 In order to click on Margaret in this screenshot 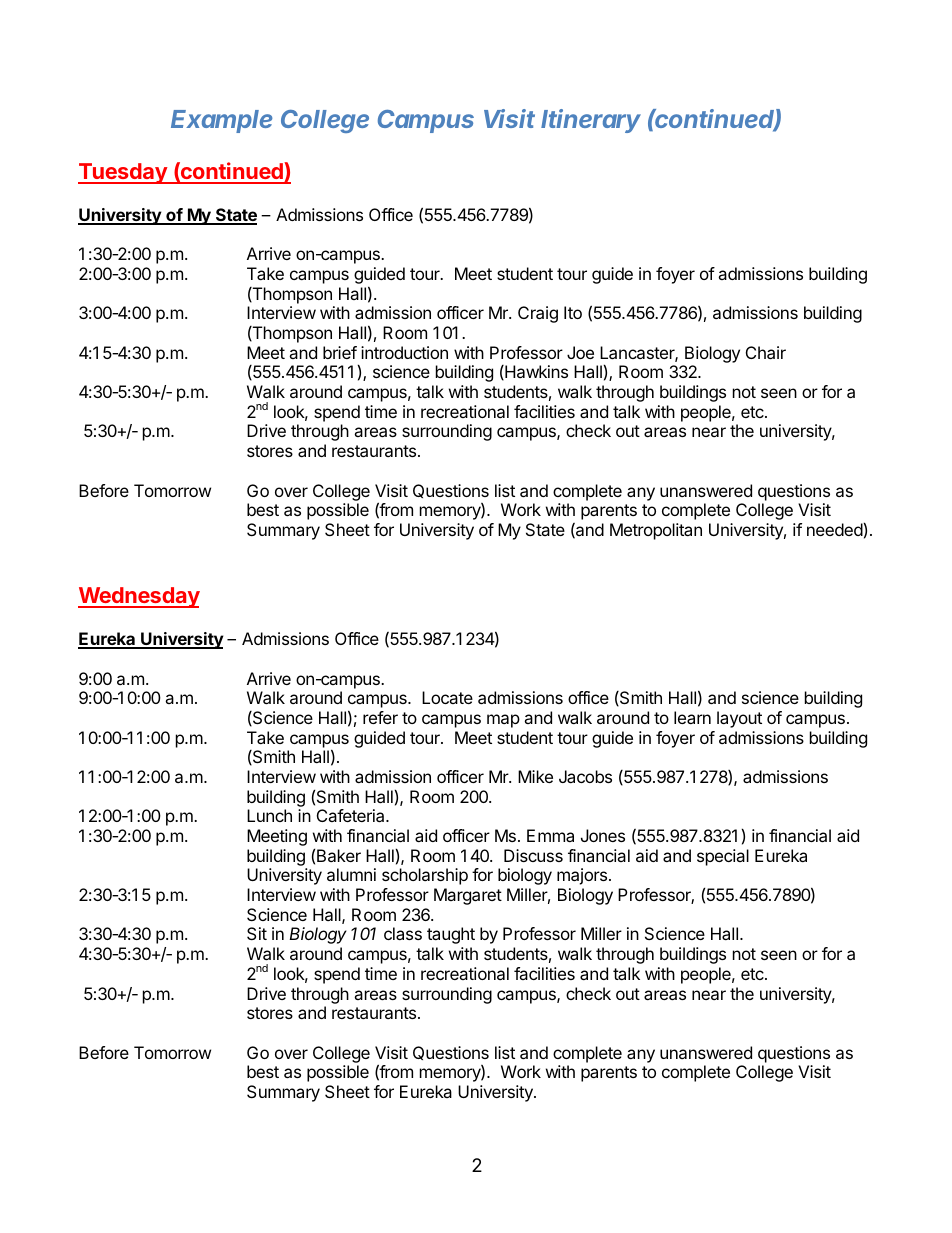, I will do `click(468, 896)`.
